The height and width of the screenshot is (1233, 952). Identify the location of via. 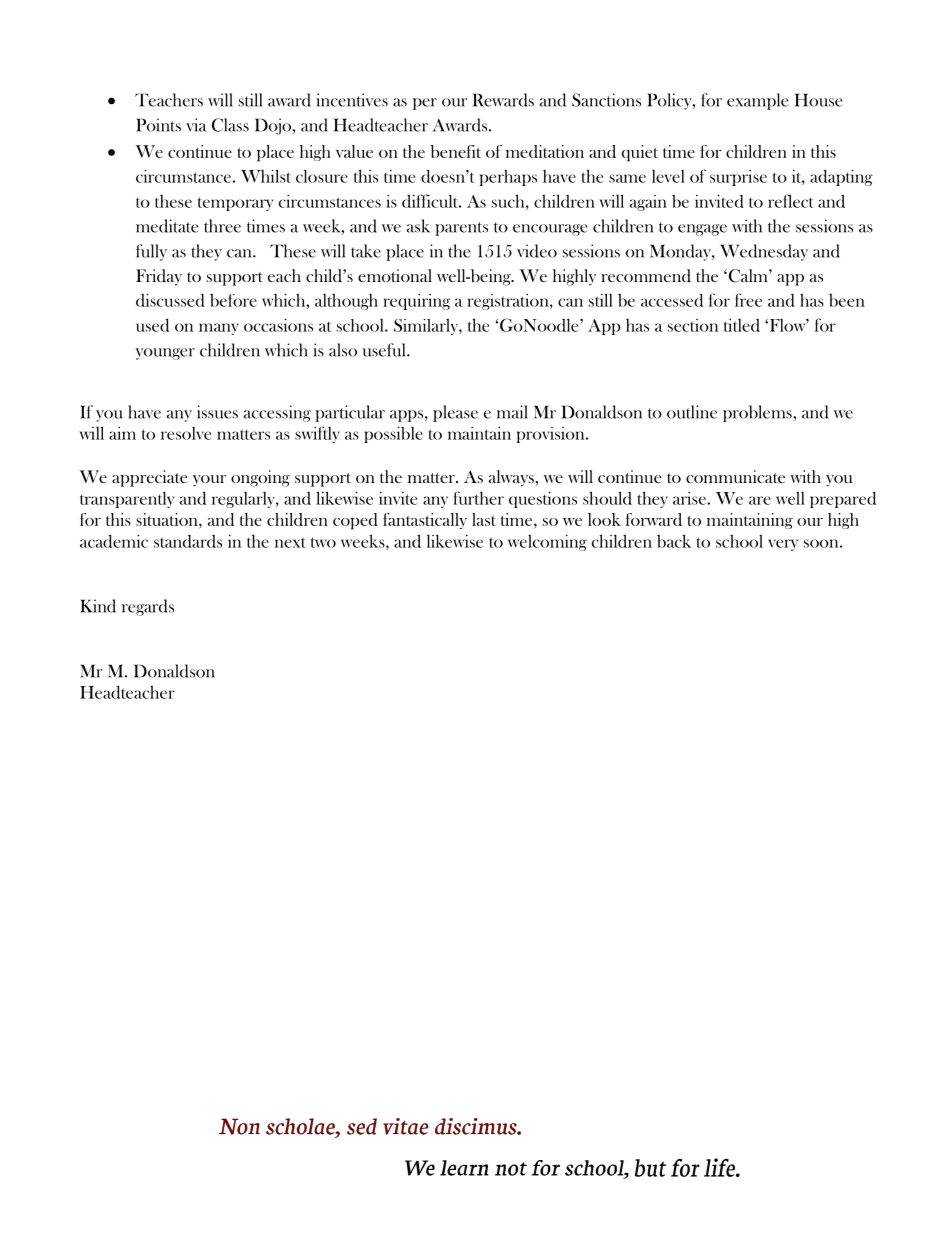
(196, 125).
